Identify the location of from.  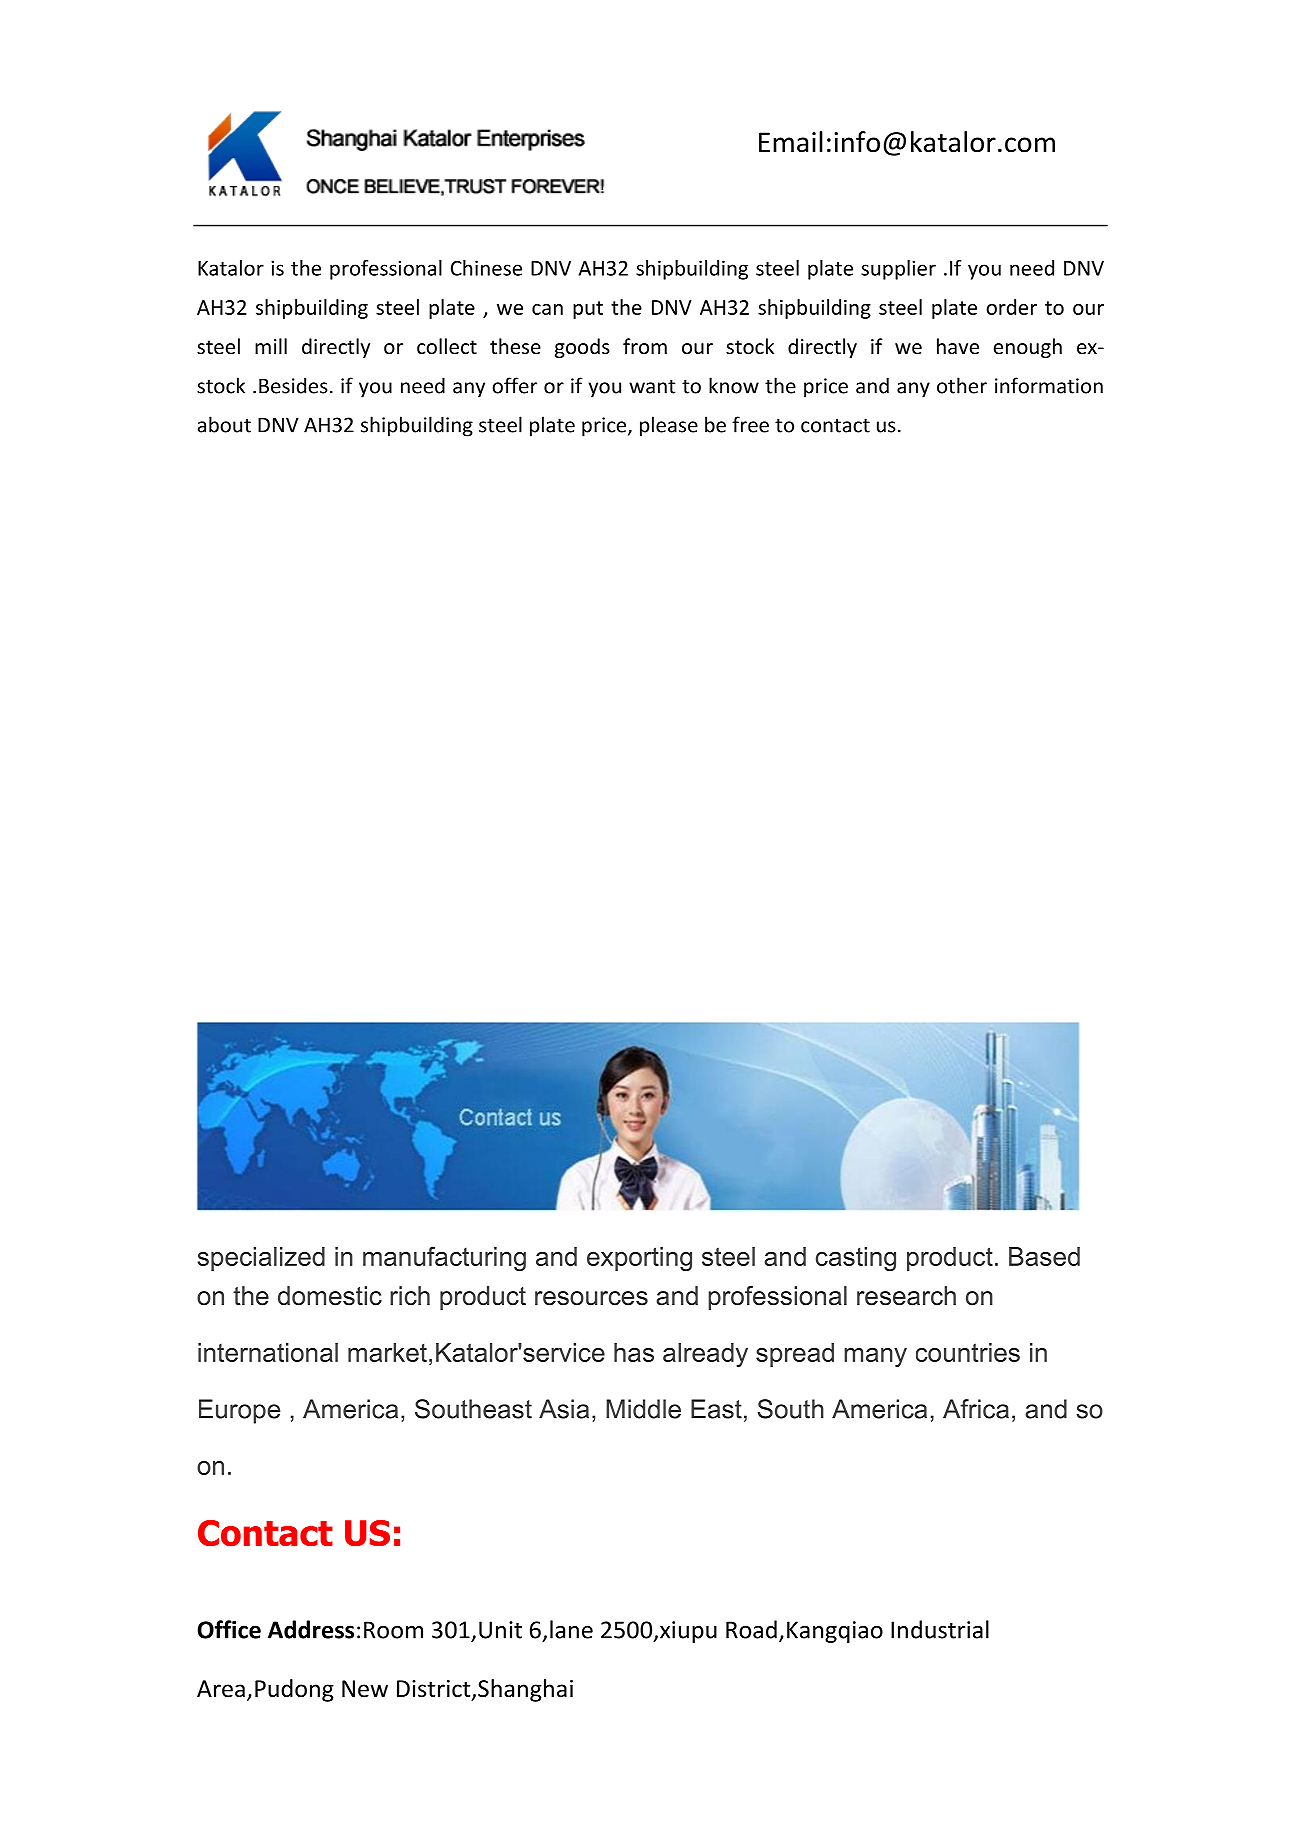
(645, 346).
